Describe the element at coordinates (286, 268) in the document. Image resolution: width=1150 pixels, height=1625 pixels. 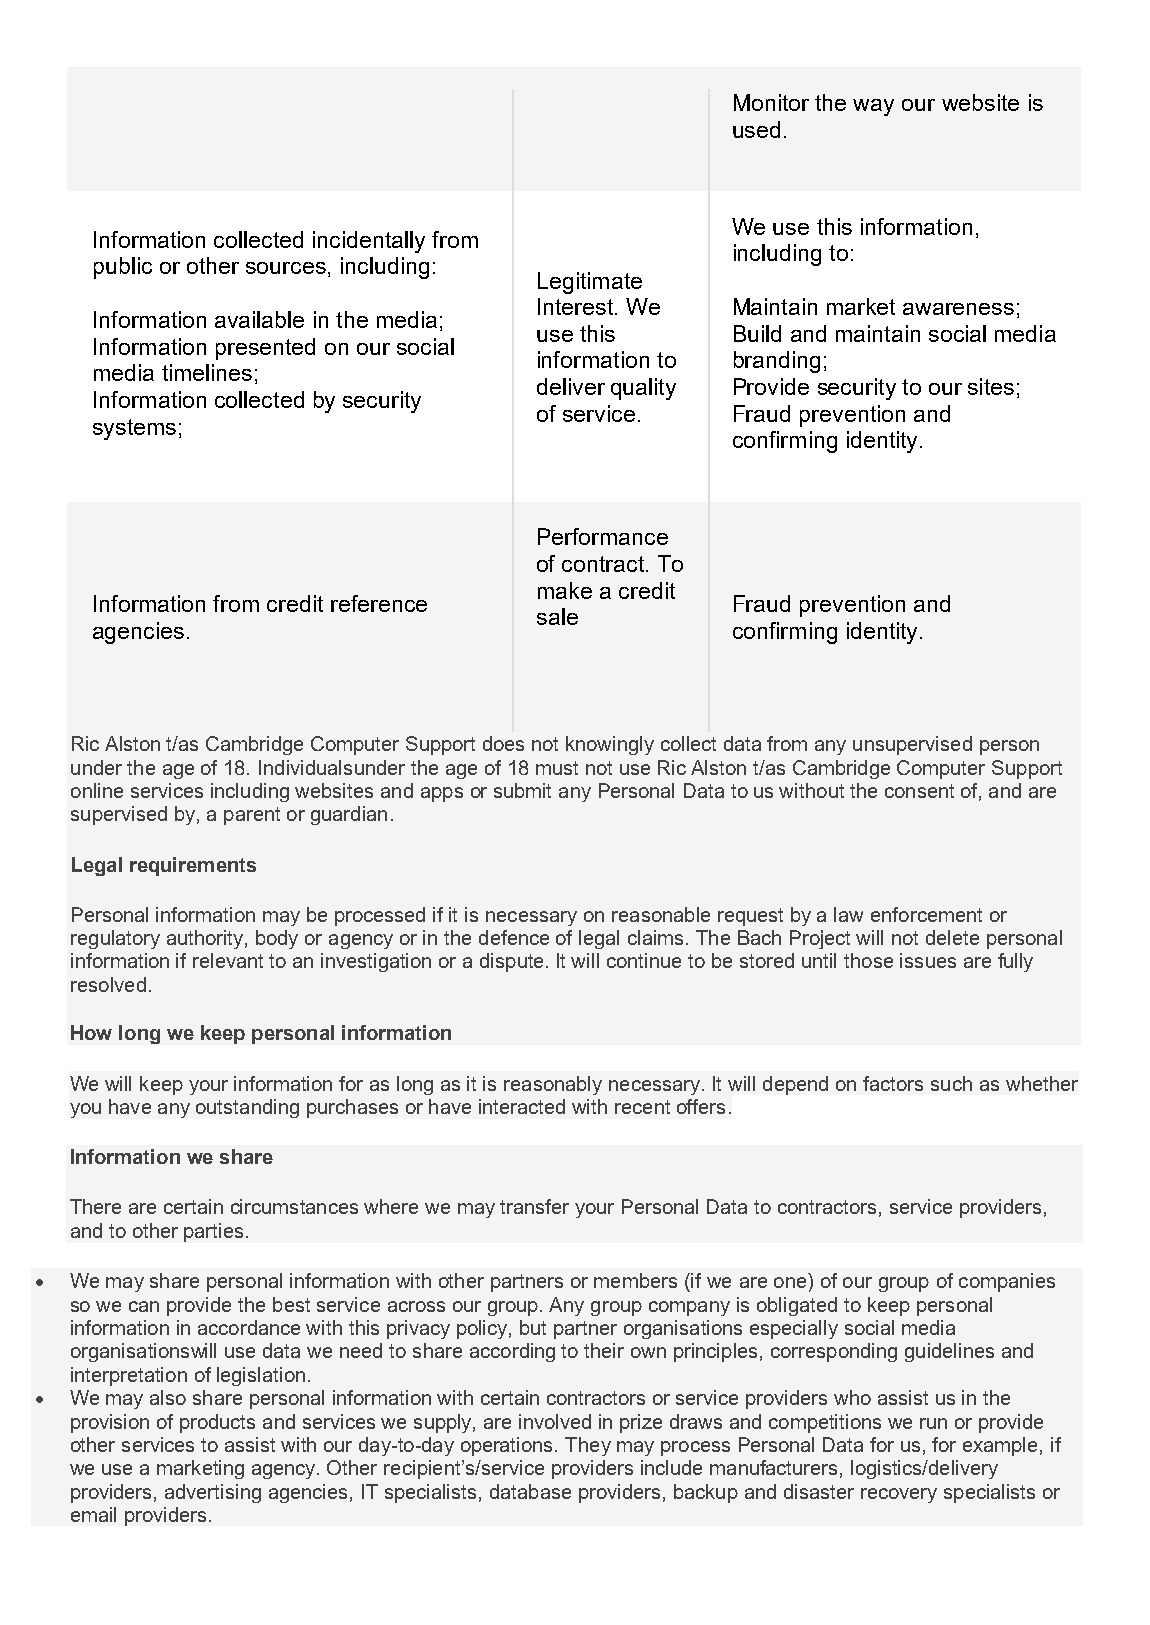
I see `sources` at that location.
